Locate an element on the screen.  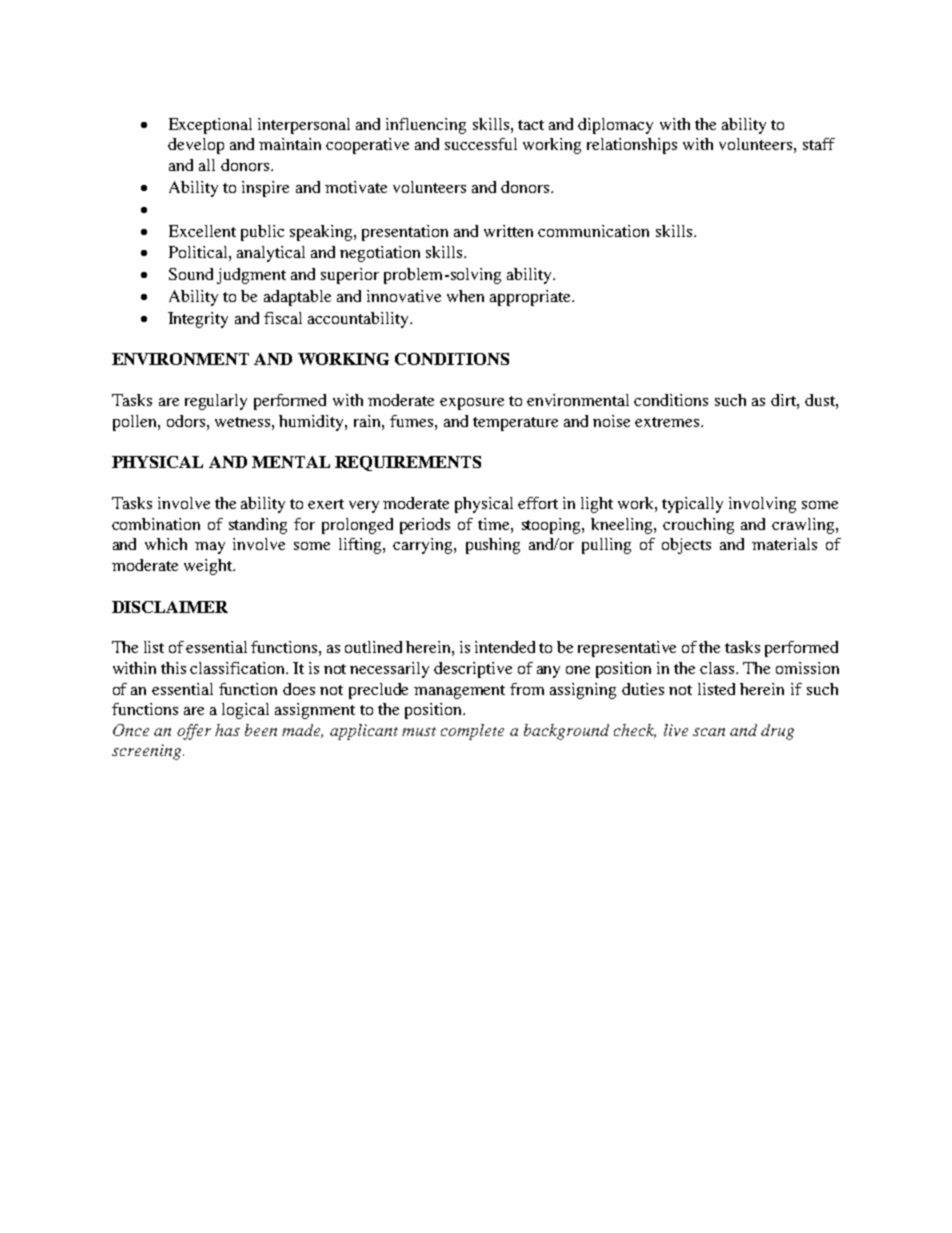
successful is located at coordinates (481, 144).
